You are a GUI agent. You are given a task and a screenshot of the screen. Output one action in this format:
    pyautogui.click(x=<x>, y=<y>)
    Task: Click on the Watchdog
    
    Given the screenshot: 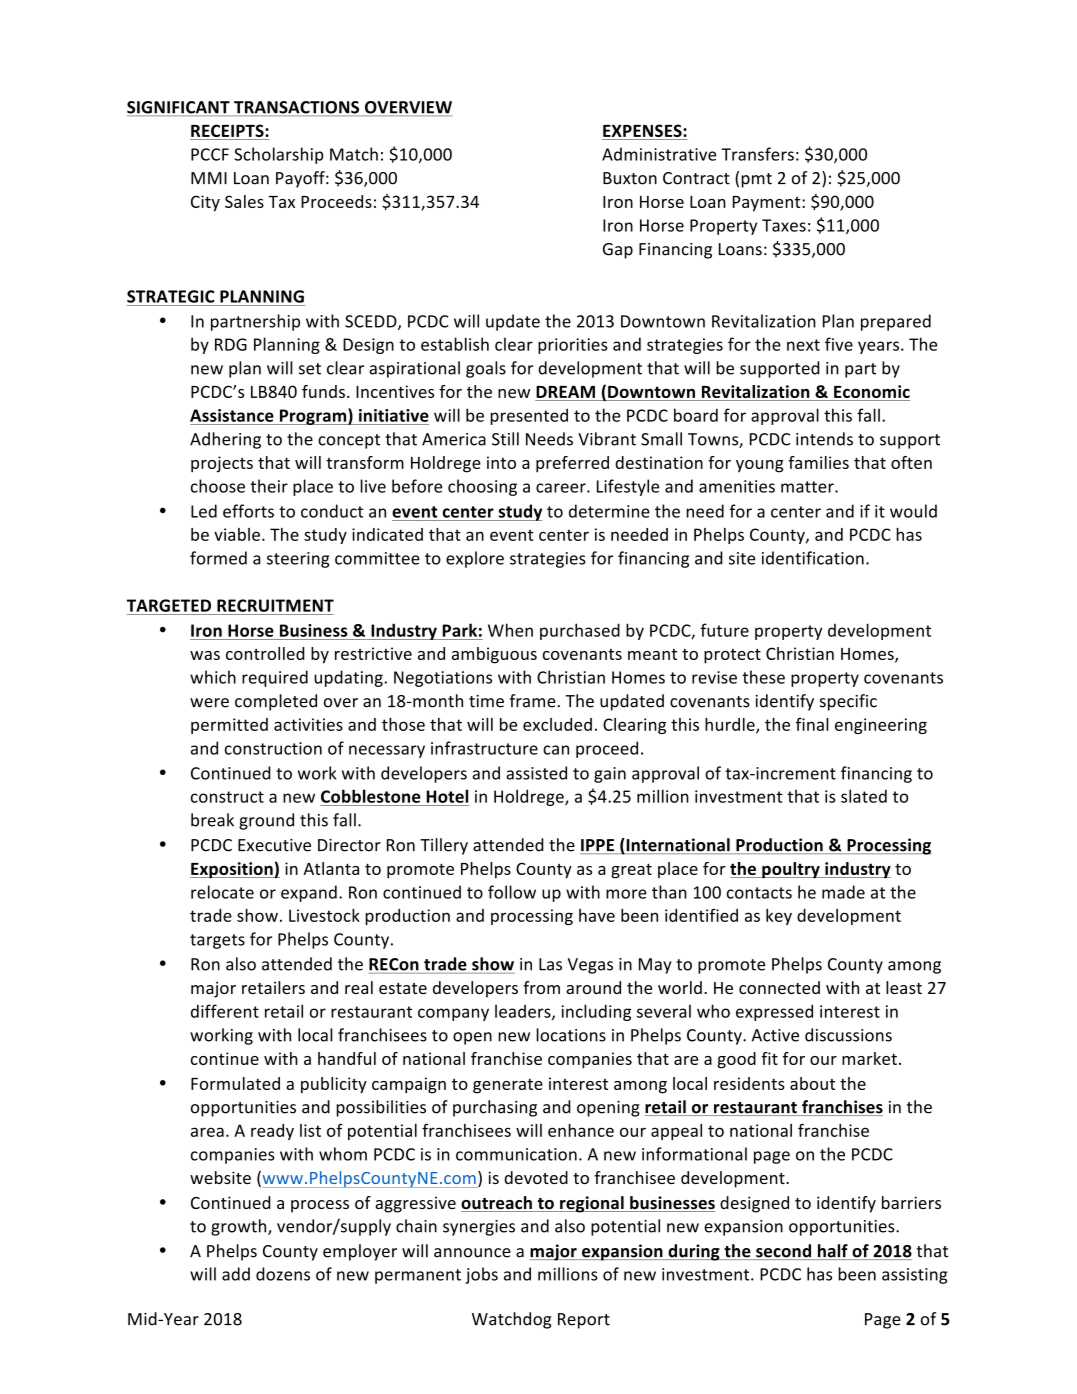 What is the action you would take?
    pyautogui.click(x=511, y=1320)
